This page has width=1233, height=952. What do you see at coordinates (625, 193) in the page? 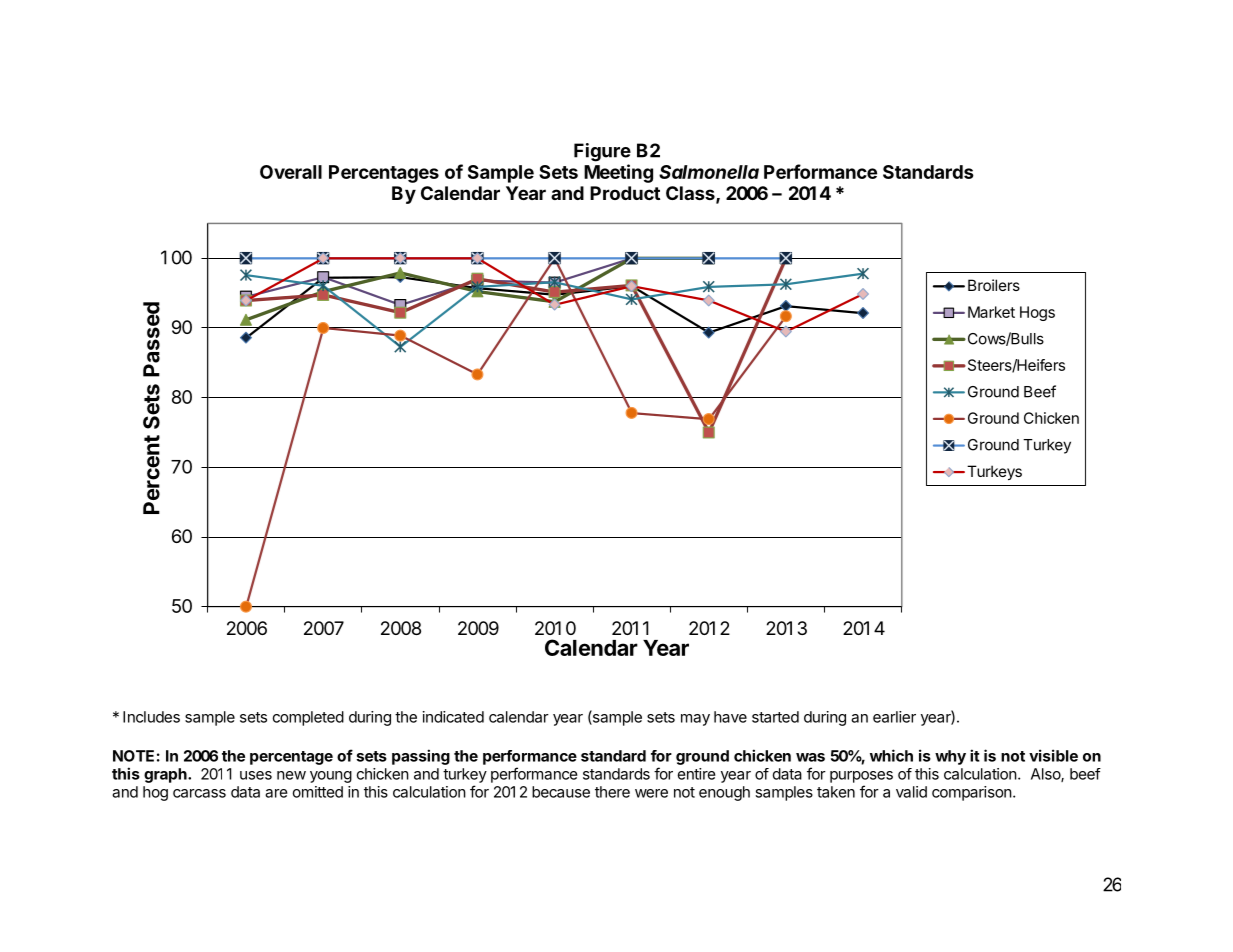
I see `Product` at bounding box center [625, 193].
